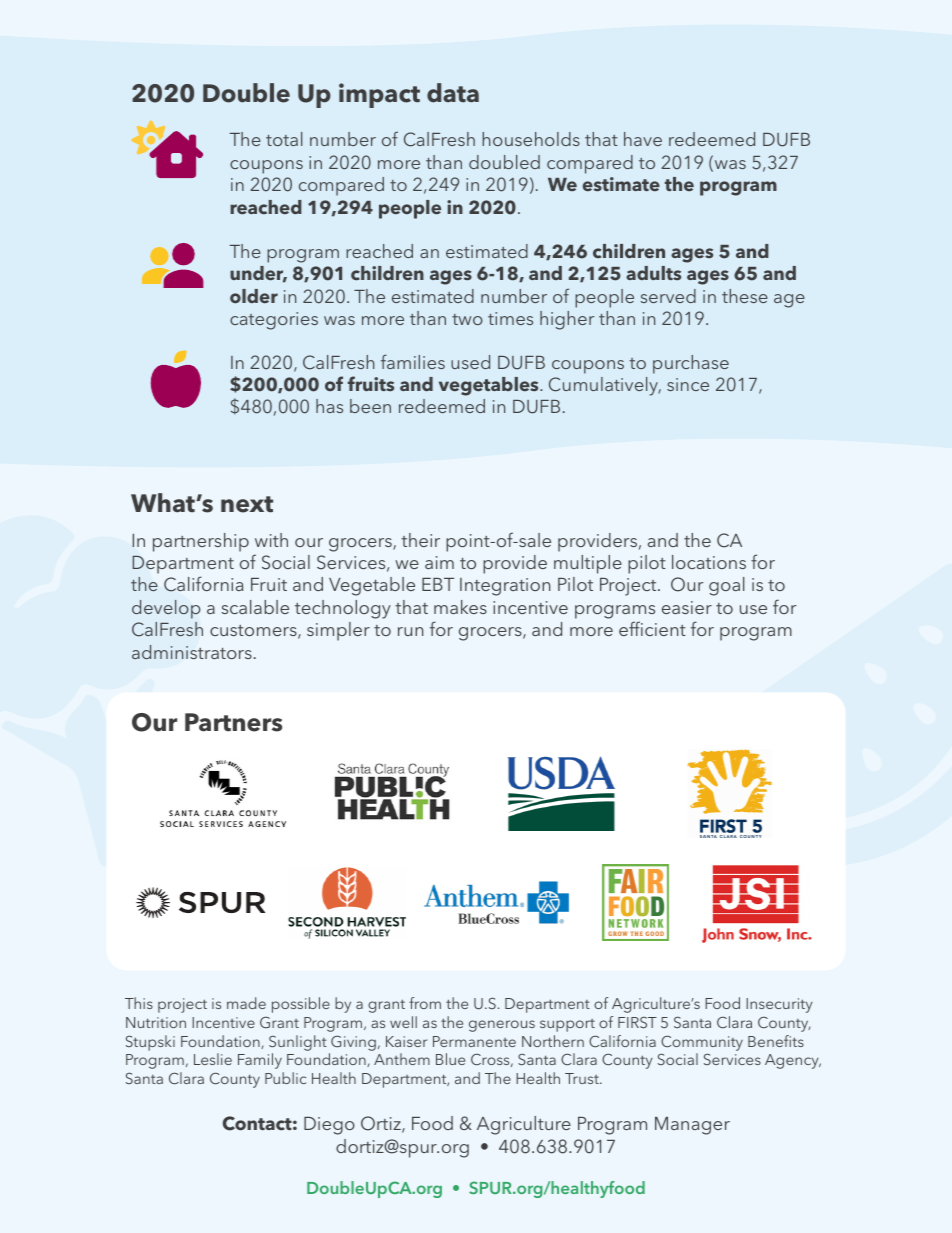 This screenshot has height=1233, width=952. I want to click on have, so click(643, 139).
